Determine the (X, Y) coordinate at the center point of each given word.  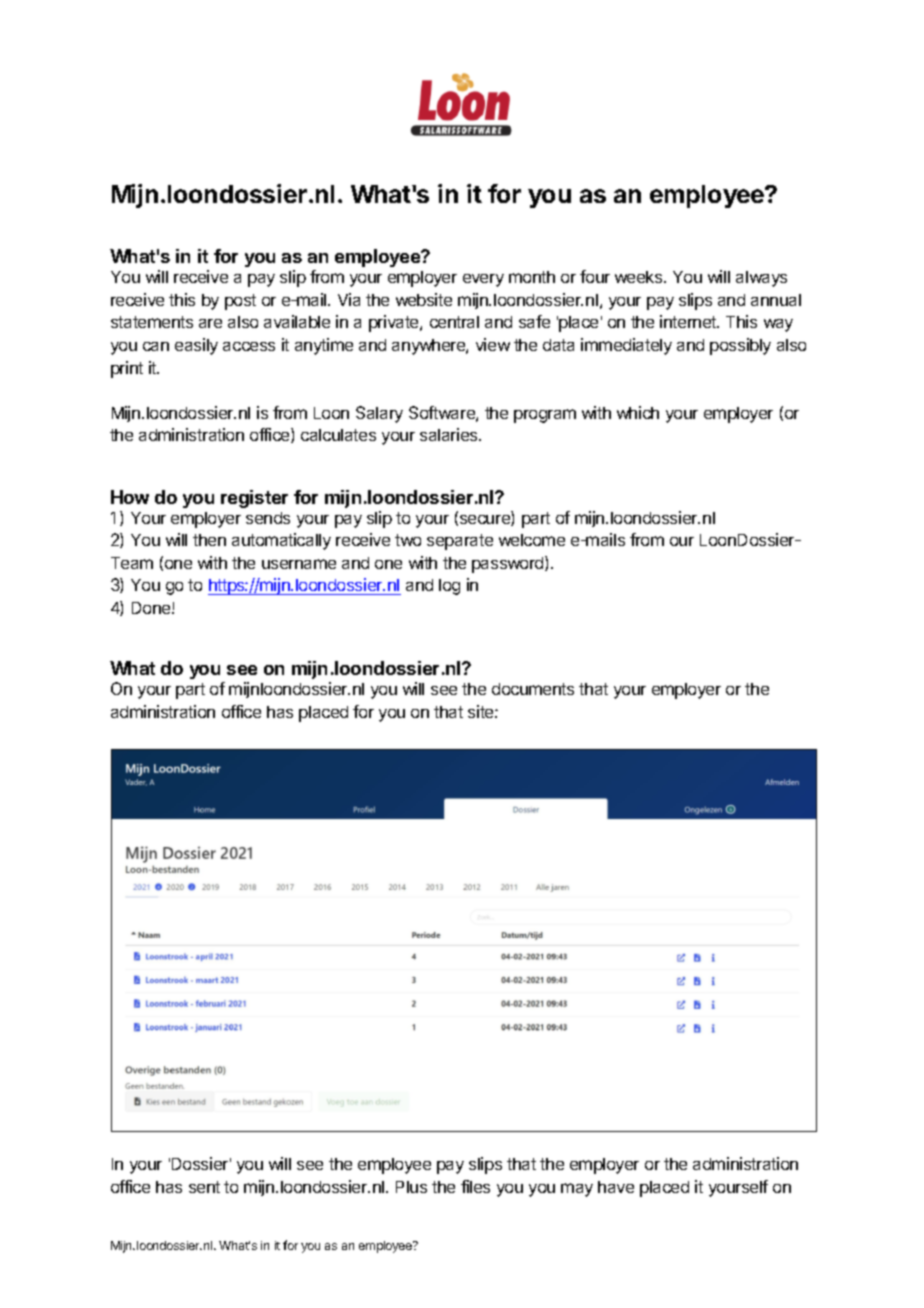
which (638, 412)
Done (152, 608)
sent (204, 1187)
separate (460, 542)
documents (533, 689)
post (240, 302)
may (577, 1190)
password (509, 564)
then (209, 540)
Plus (411, 1187)
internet (689, 321)
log (449, 587)
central (454, 322)
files (475, 1186)
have (616, 1187)
